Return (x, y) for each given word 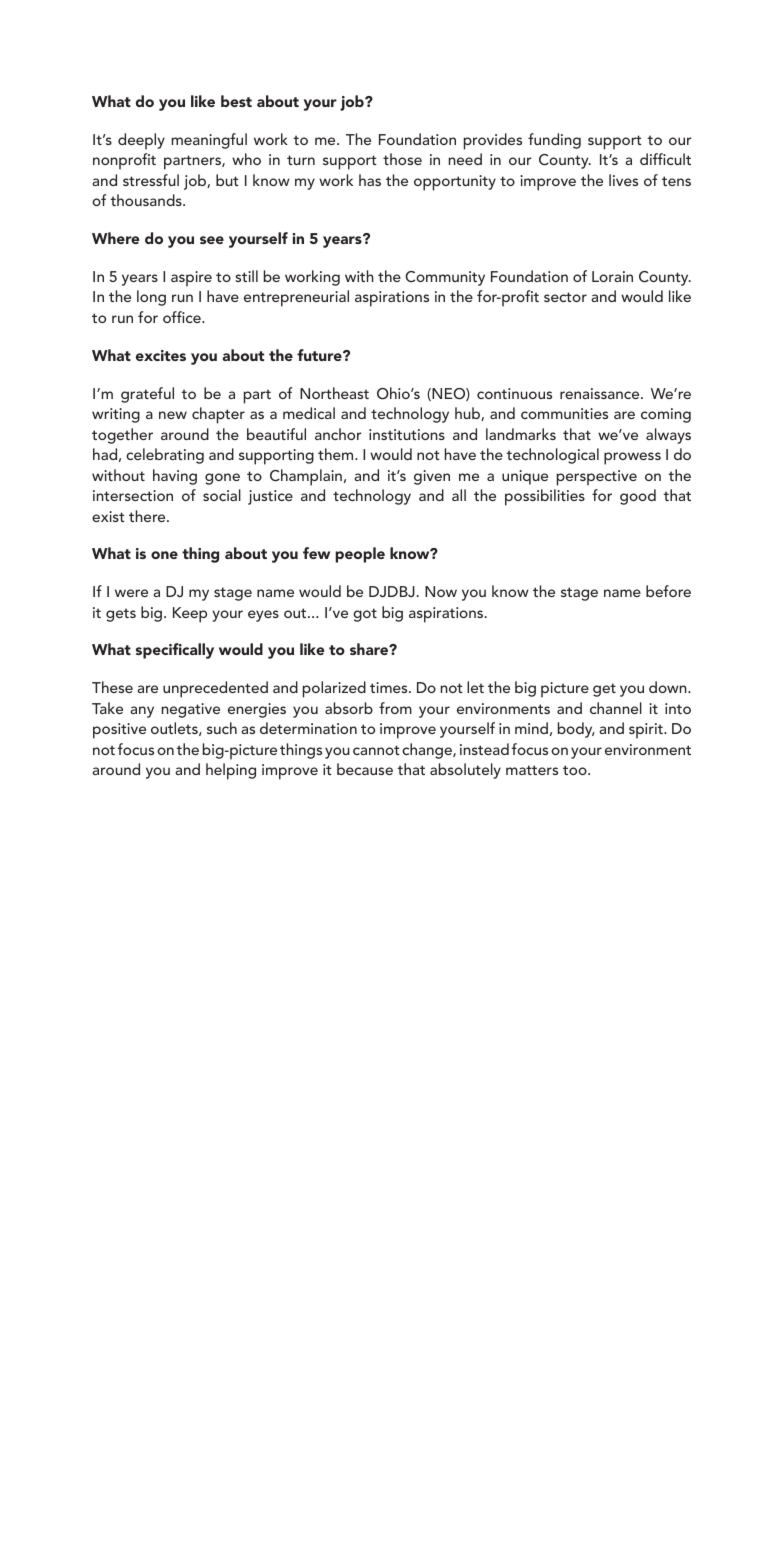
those (402, 159)
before (668, 591)
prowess (632, 458)
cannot (376, 750)
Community (445, 278)
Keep (190, 615)
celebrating (165, 456)
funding (554, 141)
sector (565, 297)
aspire (191, 279)
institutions (407, 434)
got (365, 615)
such (222, 728)
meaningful (209, 141)
